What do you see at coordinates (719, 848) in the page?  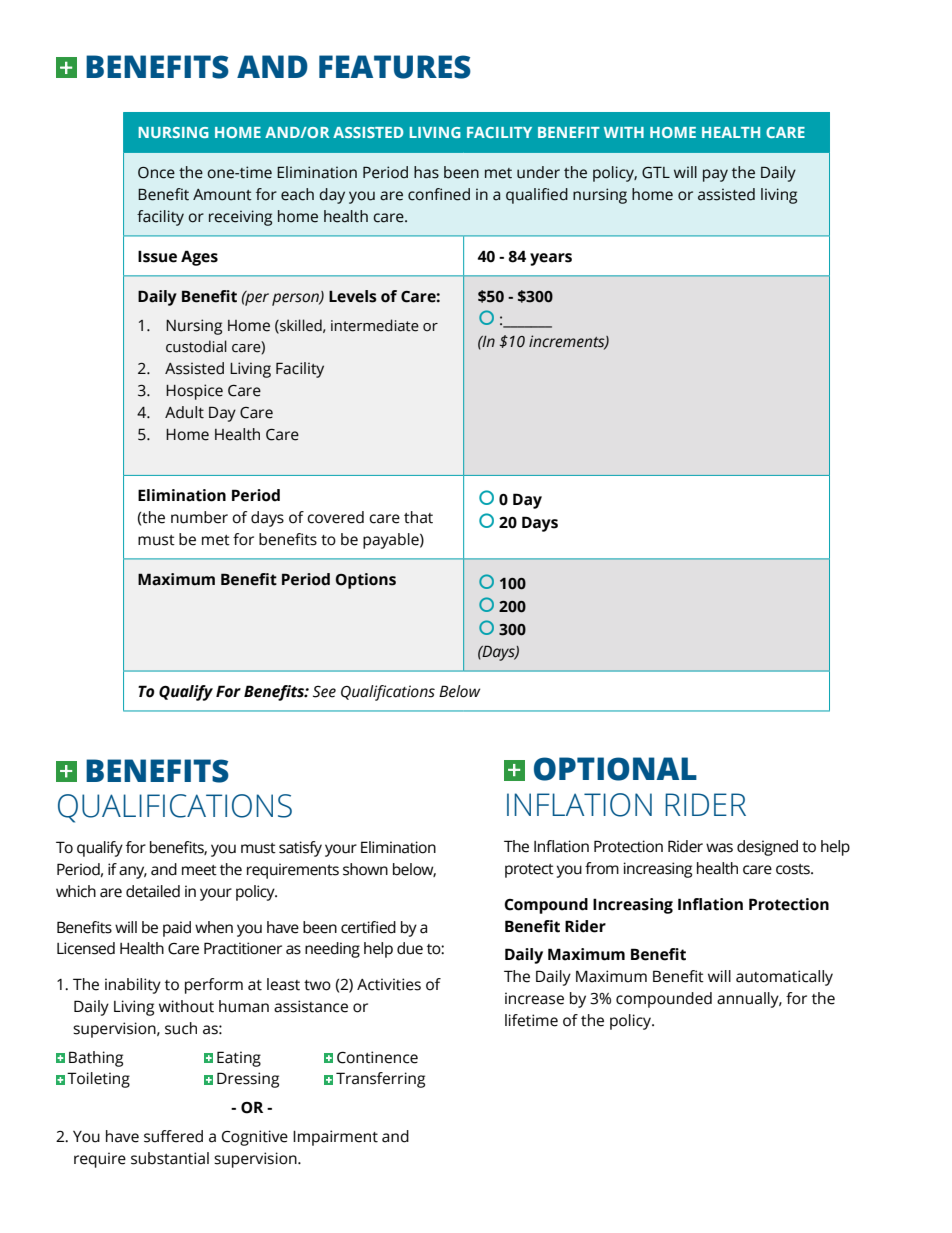 I see `was` at bounding box center [719, 848].
